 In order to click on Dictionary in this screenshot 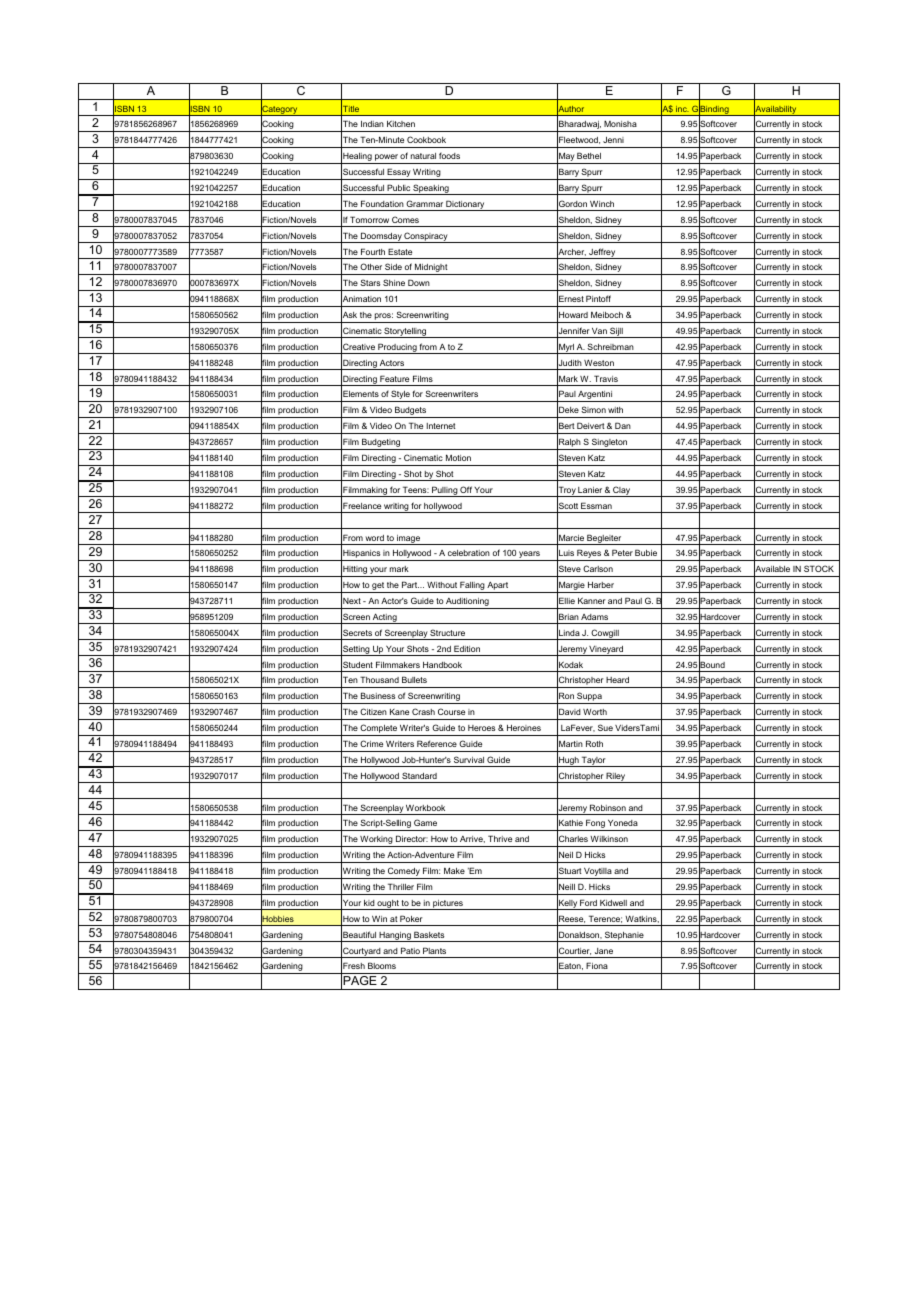, I will do `click(465, 205)`.
